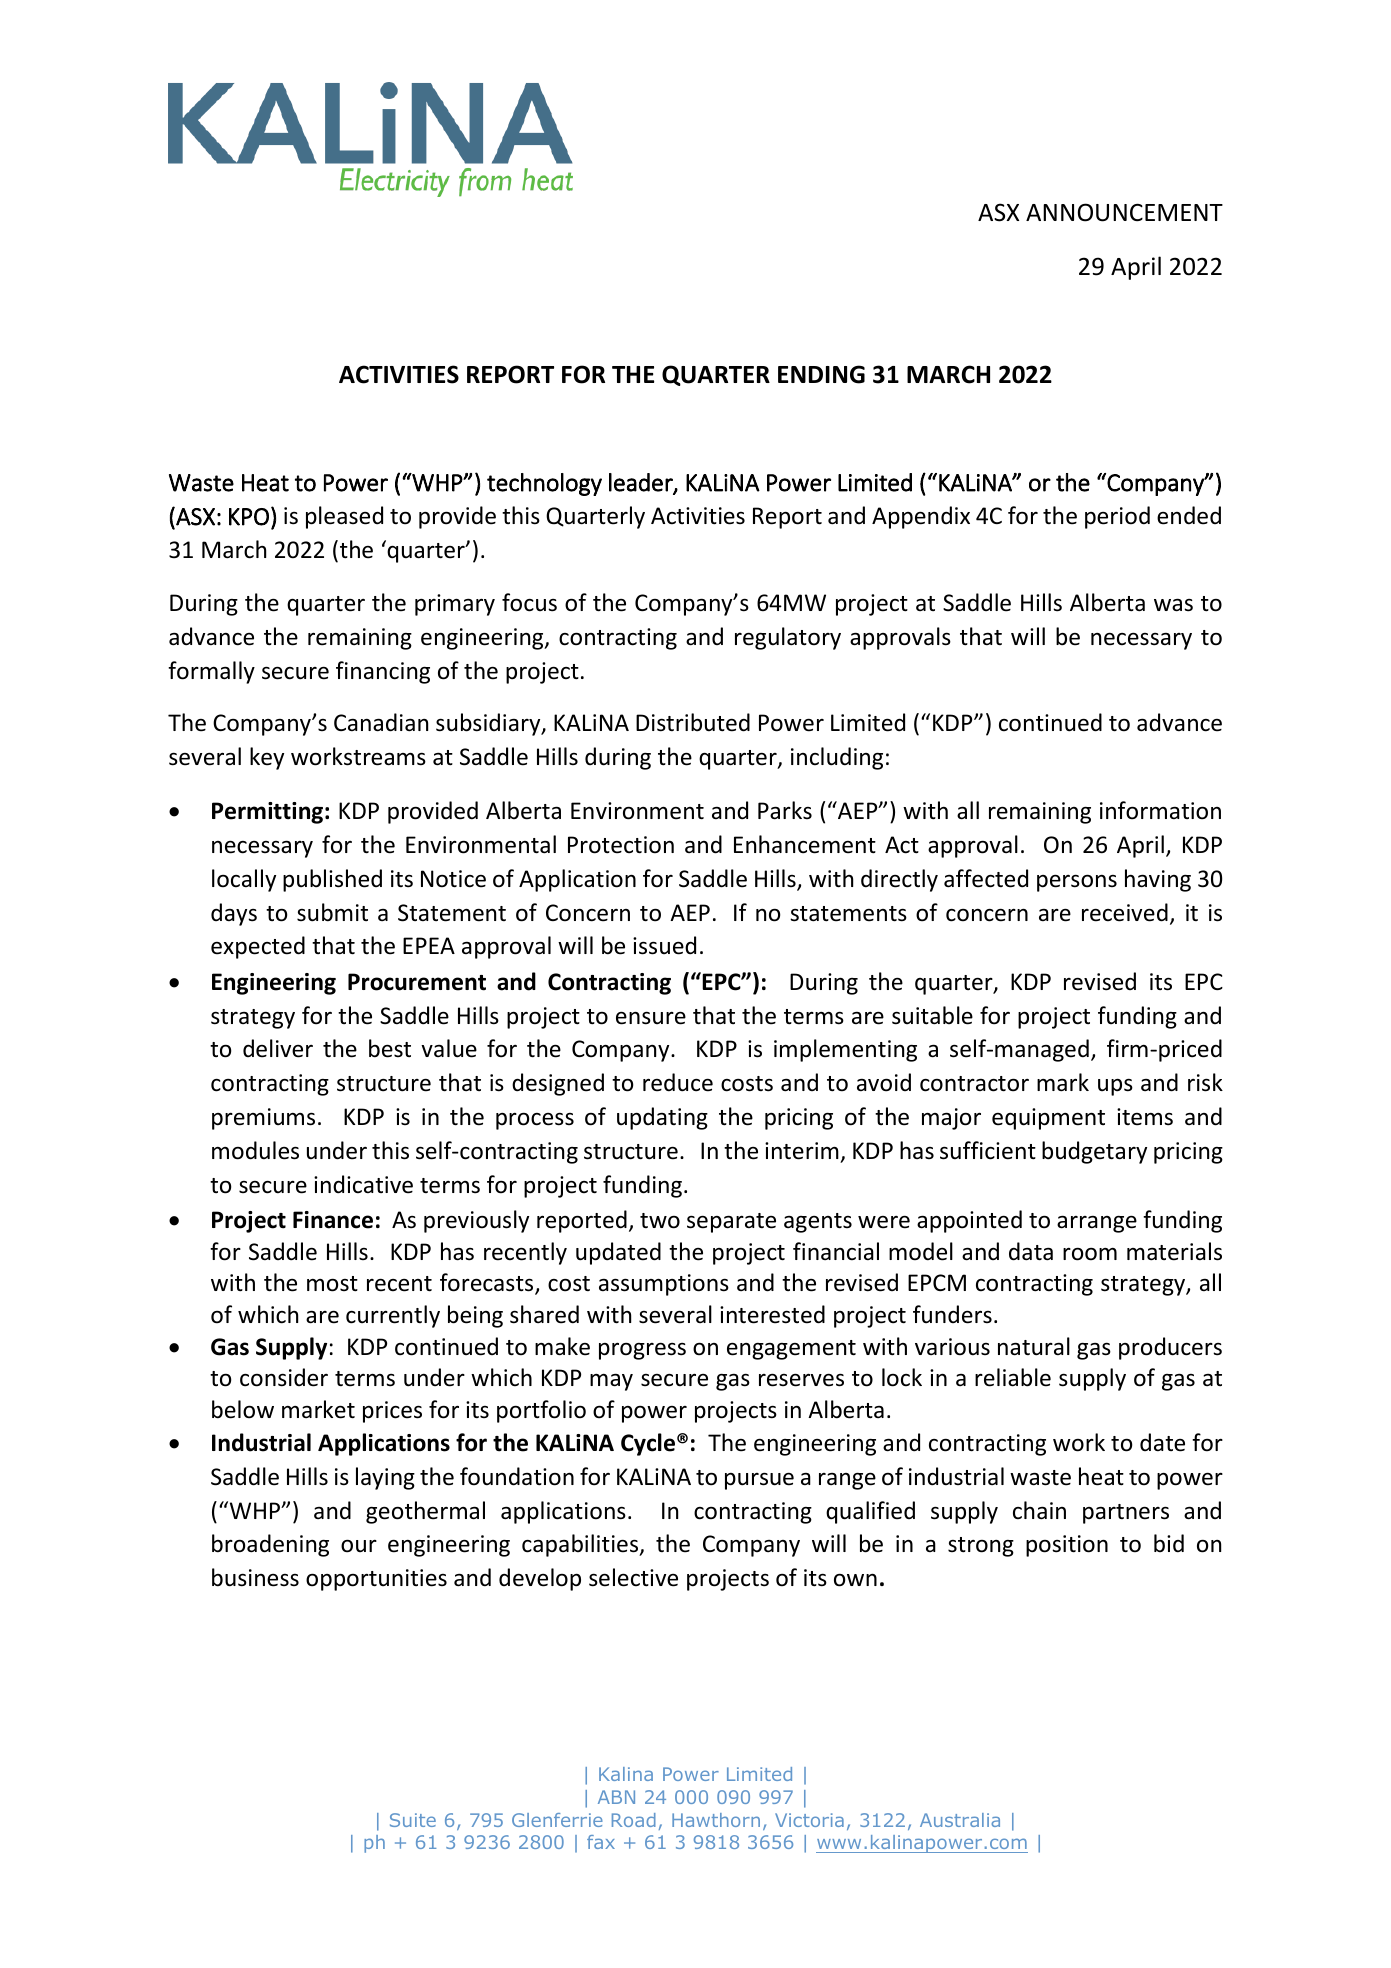 This screenshot has height=1968, width=1391. What do you see at coordinates (1115, 1087) in the screenshot?
I see `ups` at bounding box center [1115, 1087].
